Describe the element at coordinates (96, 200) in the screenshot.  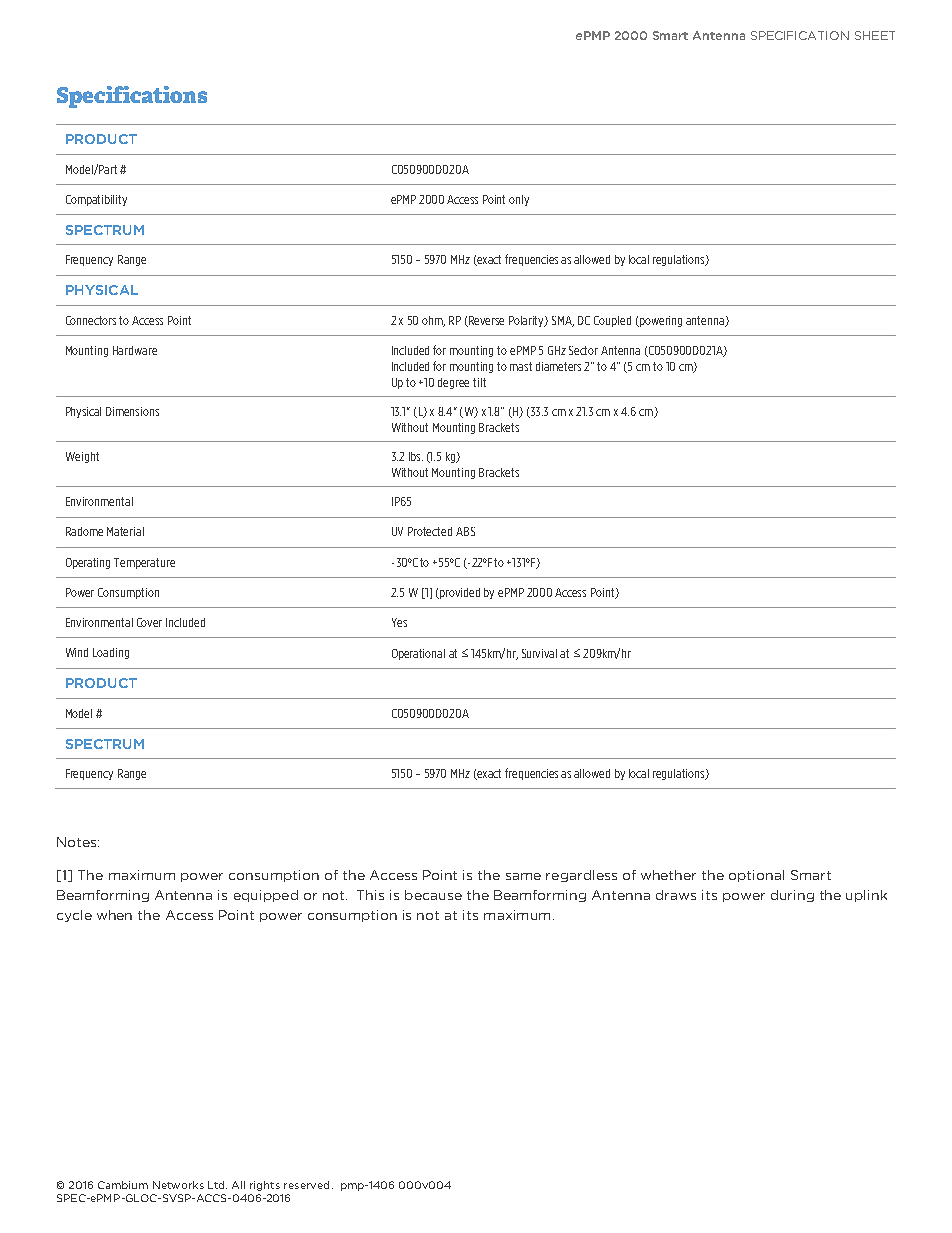
I see `Compatibility` at that location.
